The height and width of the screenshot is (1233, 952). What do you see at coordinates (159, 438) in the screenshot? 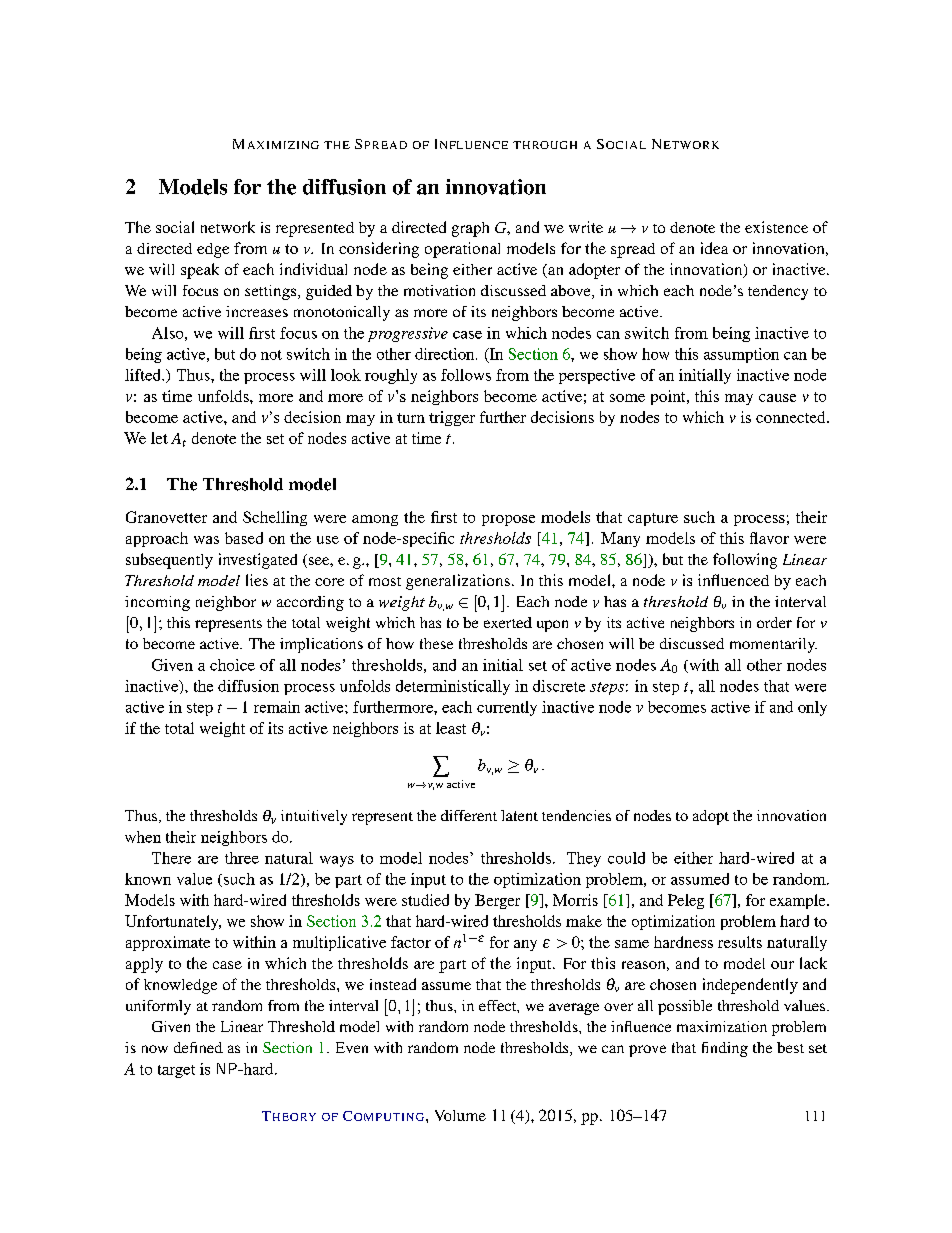
I see `let` at bounding box center [159, 438].
